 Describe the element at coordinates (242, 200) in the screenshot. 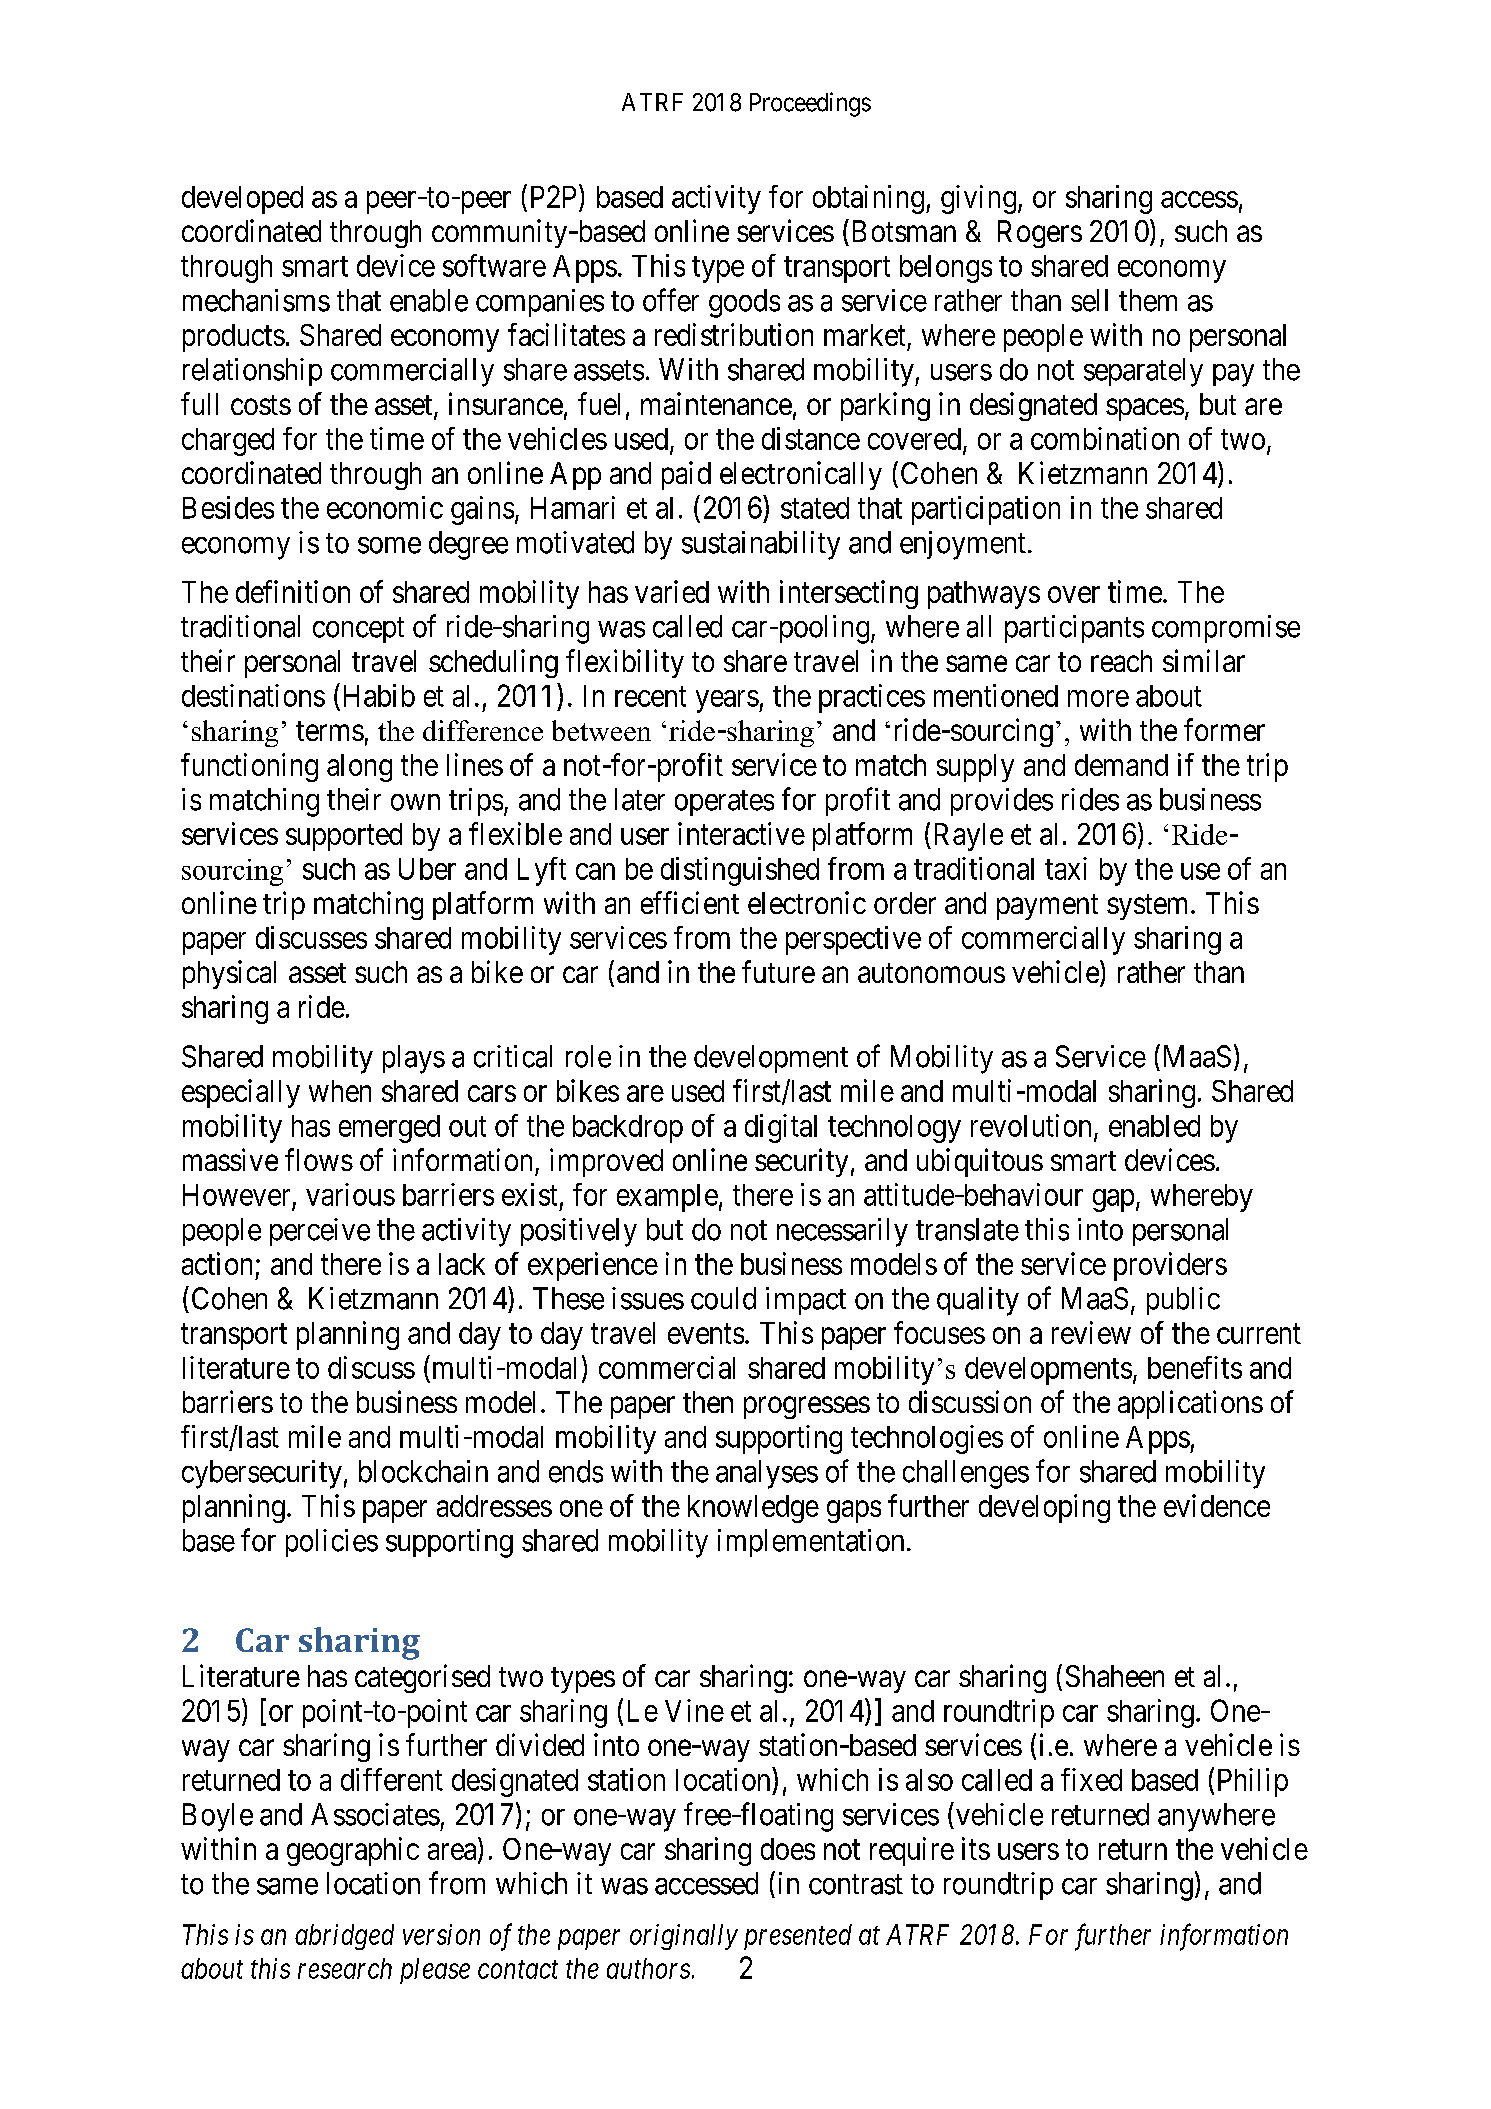

I see `developed` at that location.
